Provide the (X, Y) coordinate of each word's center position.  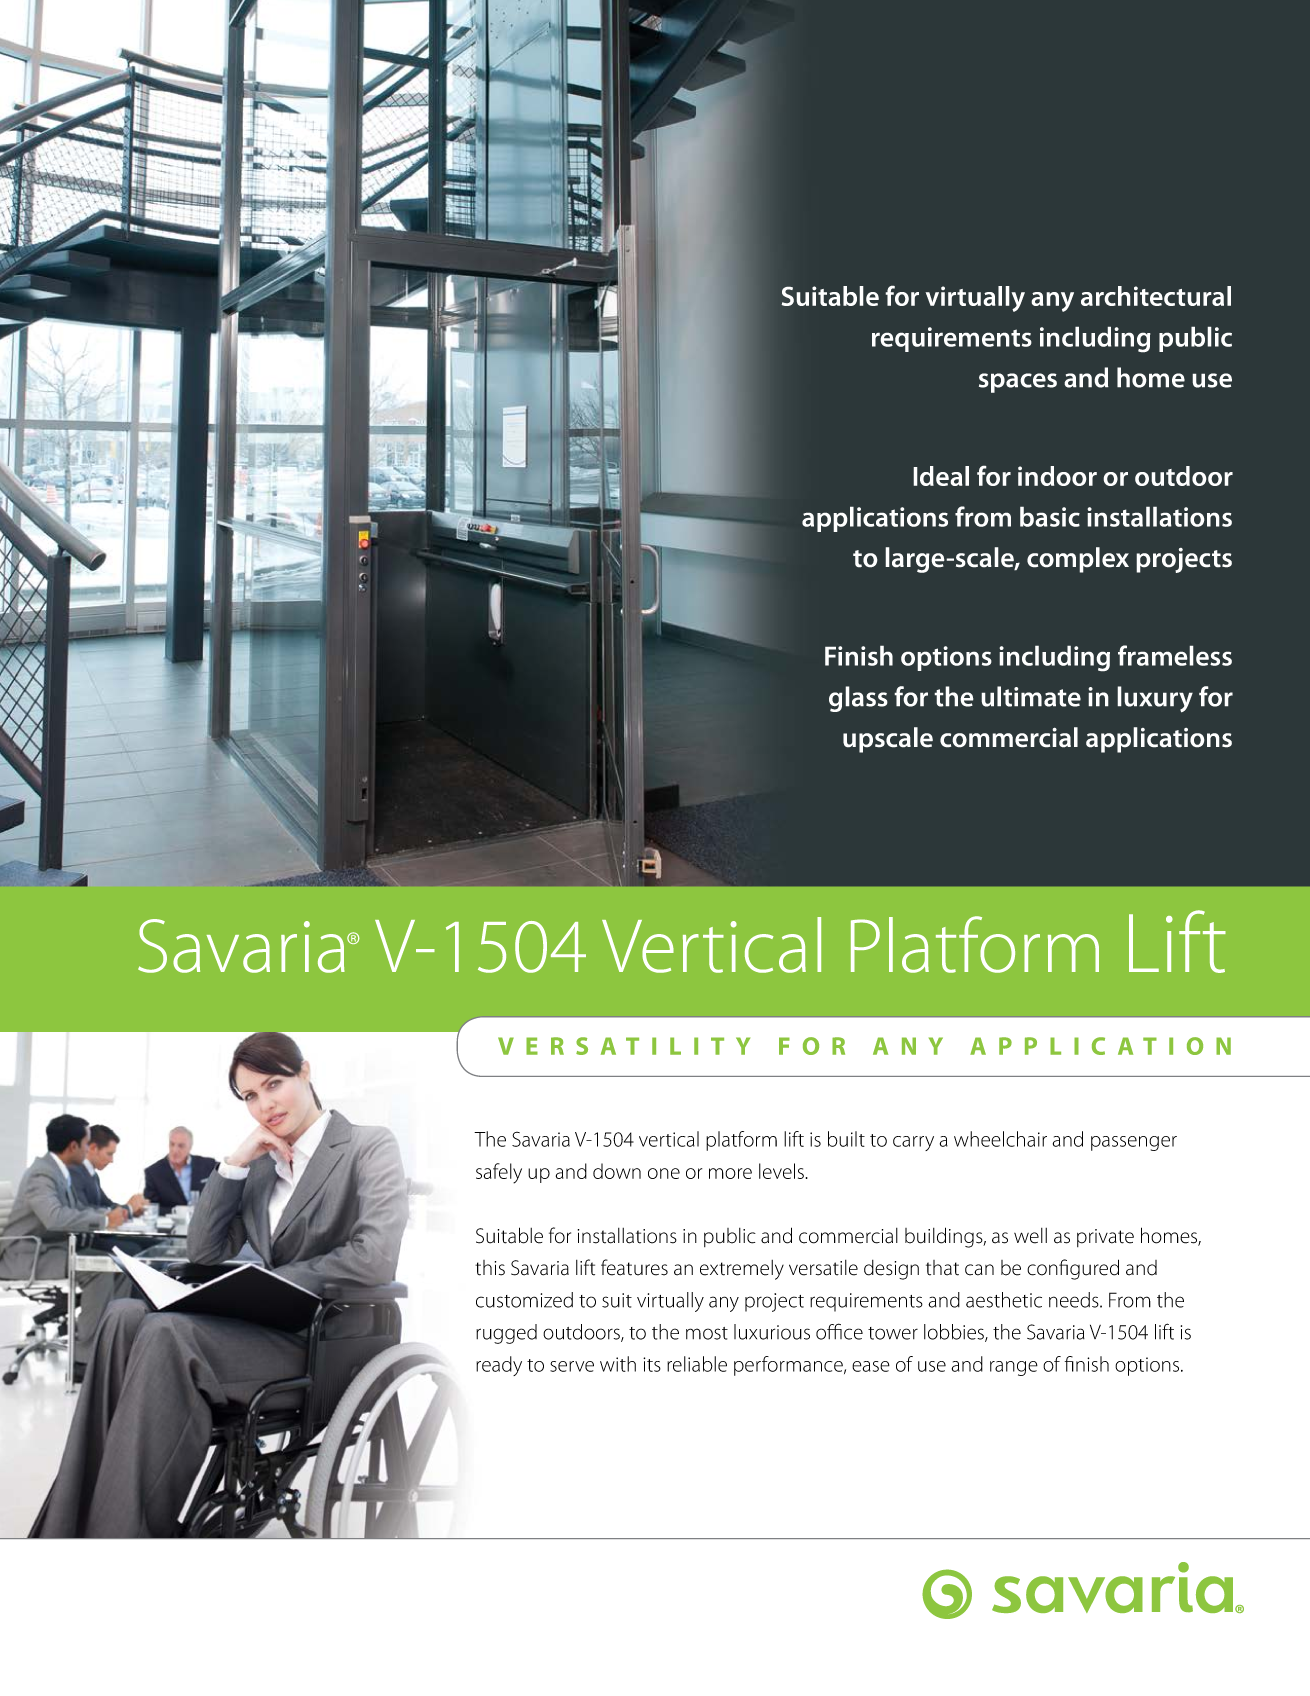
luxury (1155, 699)
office (839, 1331)
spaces (1018, 383)
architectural (1156, 296)
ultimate (1031, 696)
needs (1075, 1300)
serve (572, 1366)
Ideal (941, 476)
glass (858, 699)
